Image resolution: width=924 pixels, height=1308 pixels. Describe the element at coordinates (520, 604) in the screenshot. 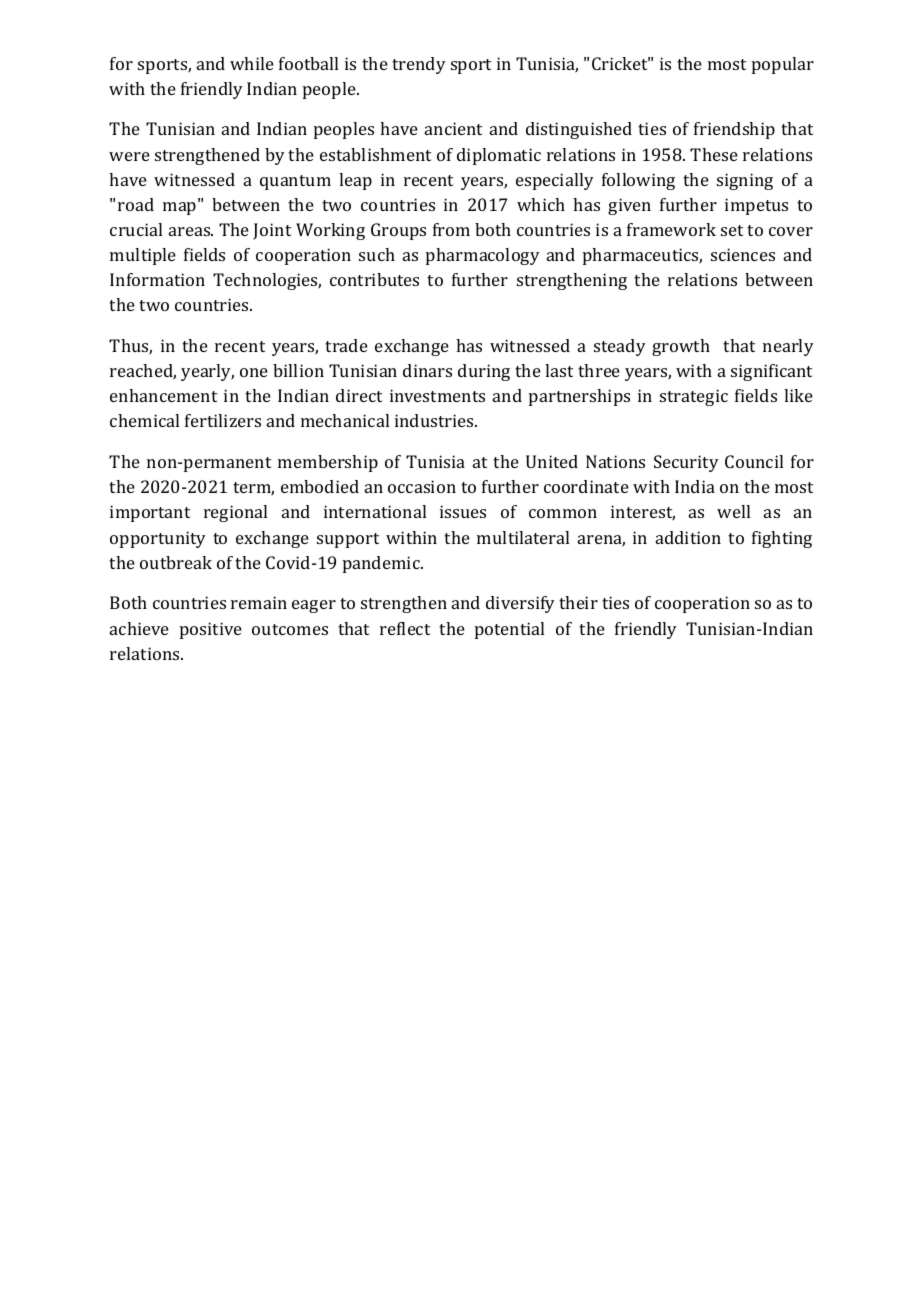

I see `diversify` at that location.
